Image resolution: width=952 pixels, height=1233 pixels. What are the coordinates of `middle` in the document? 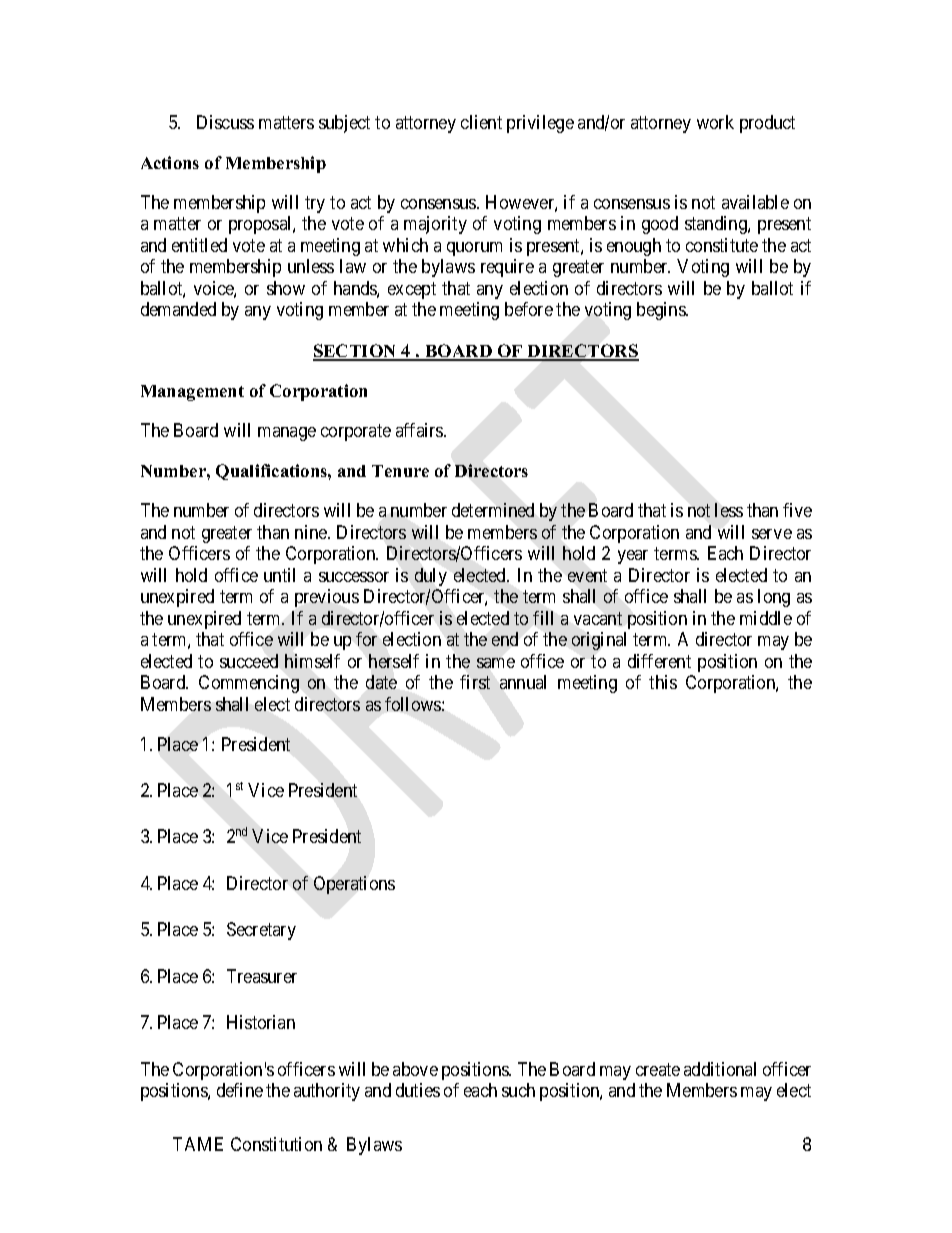 It's located at (766, 618).
